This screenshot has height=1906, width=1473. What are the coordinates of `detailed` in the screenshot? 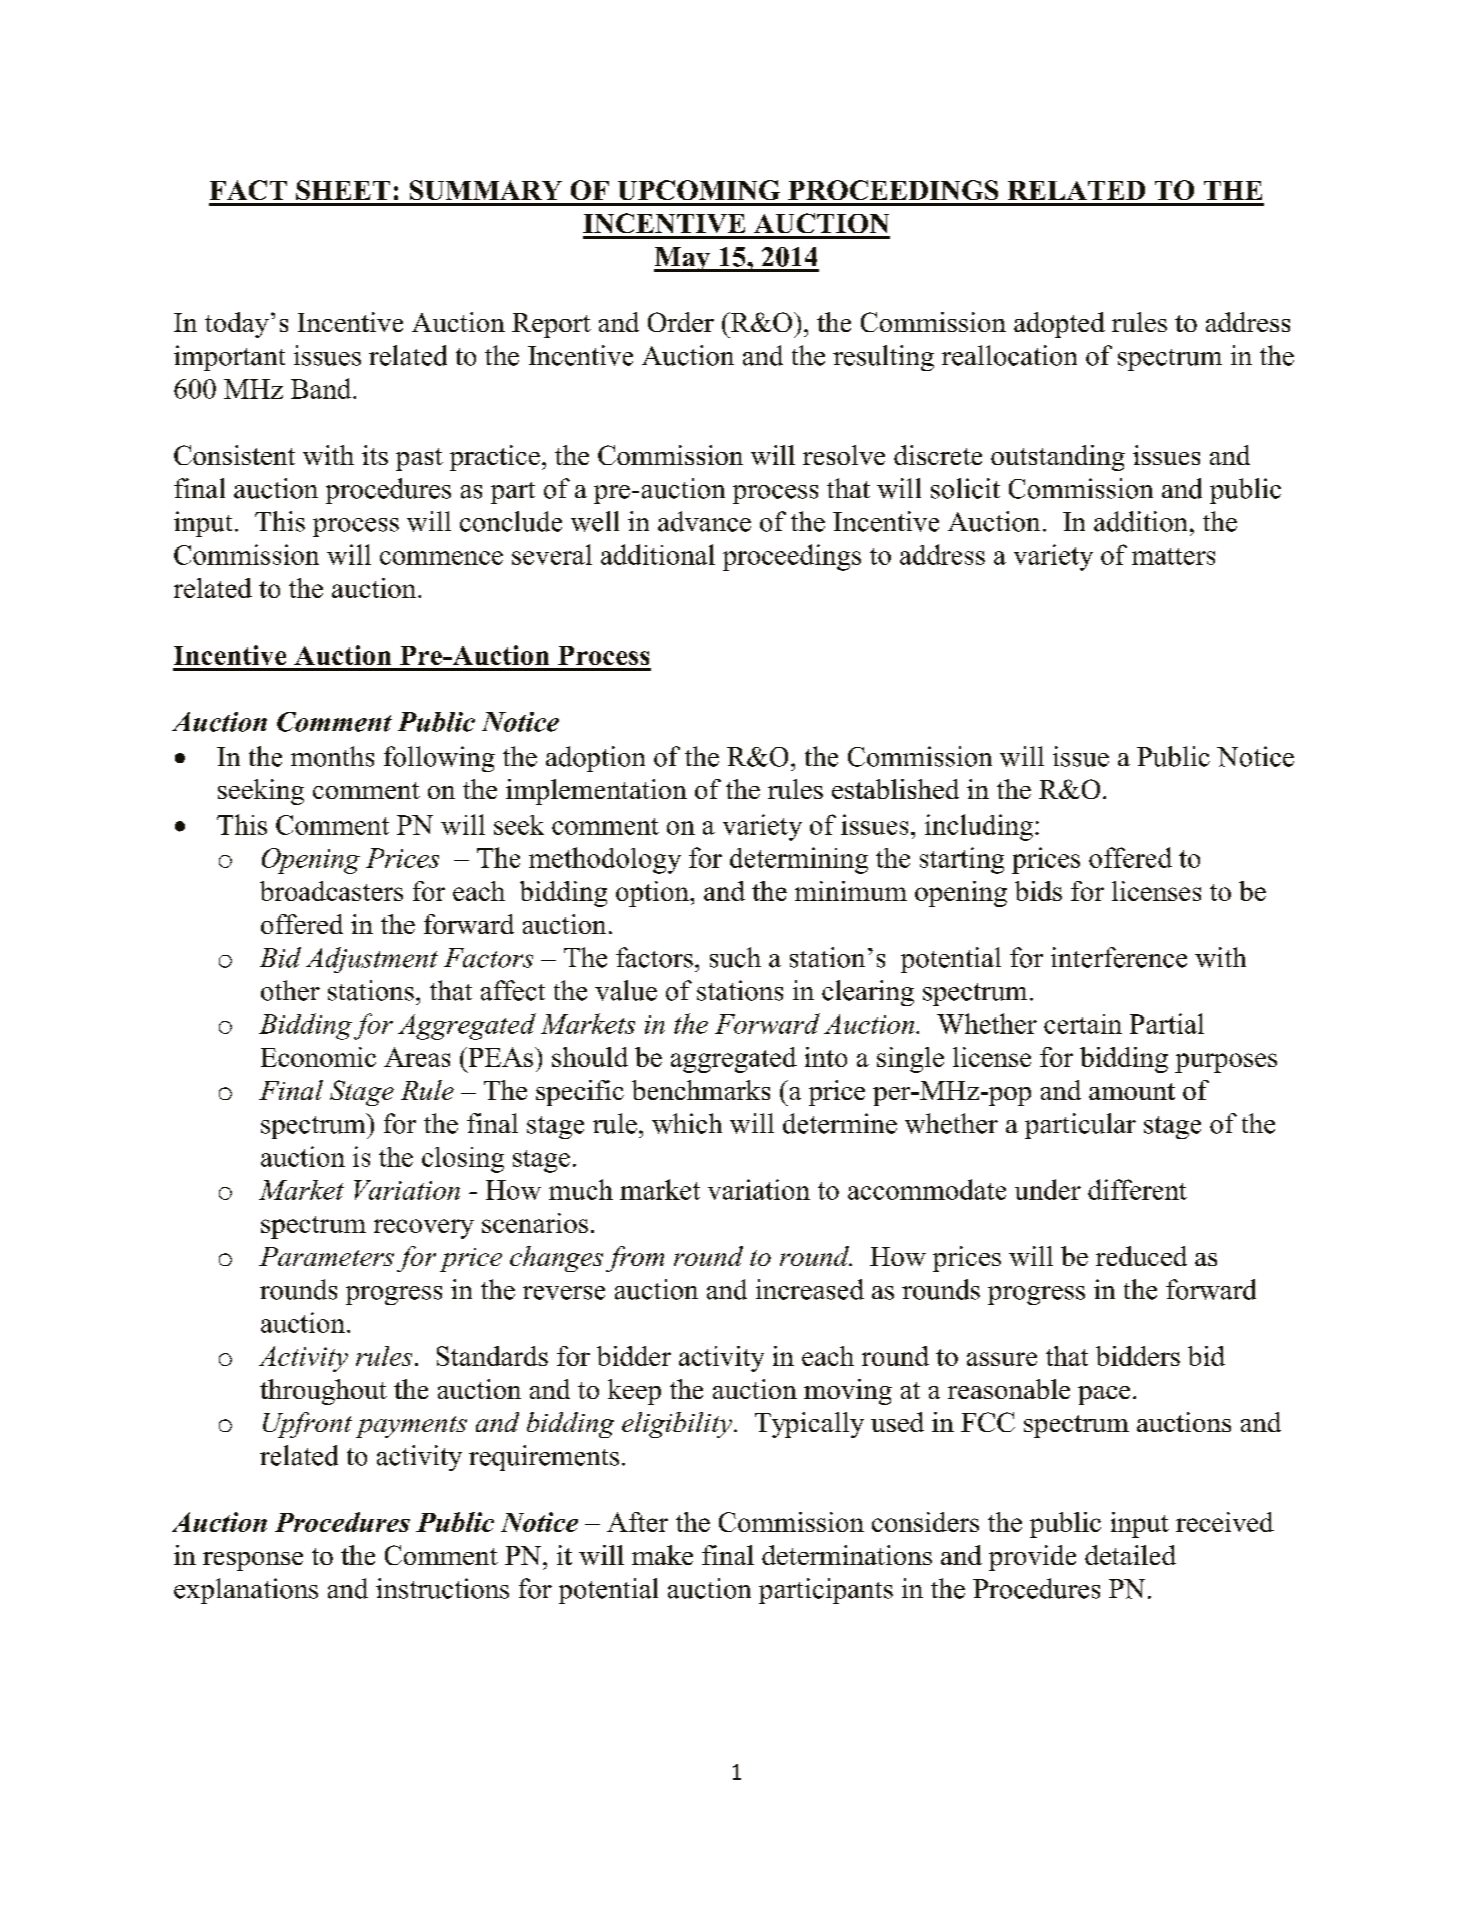 It's located at (1130, 1555).
